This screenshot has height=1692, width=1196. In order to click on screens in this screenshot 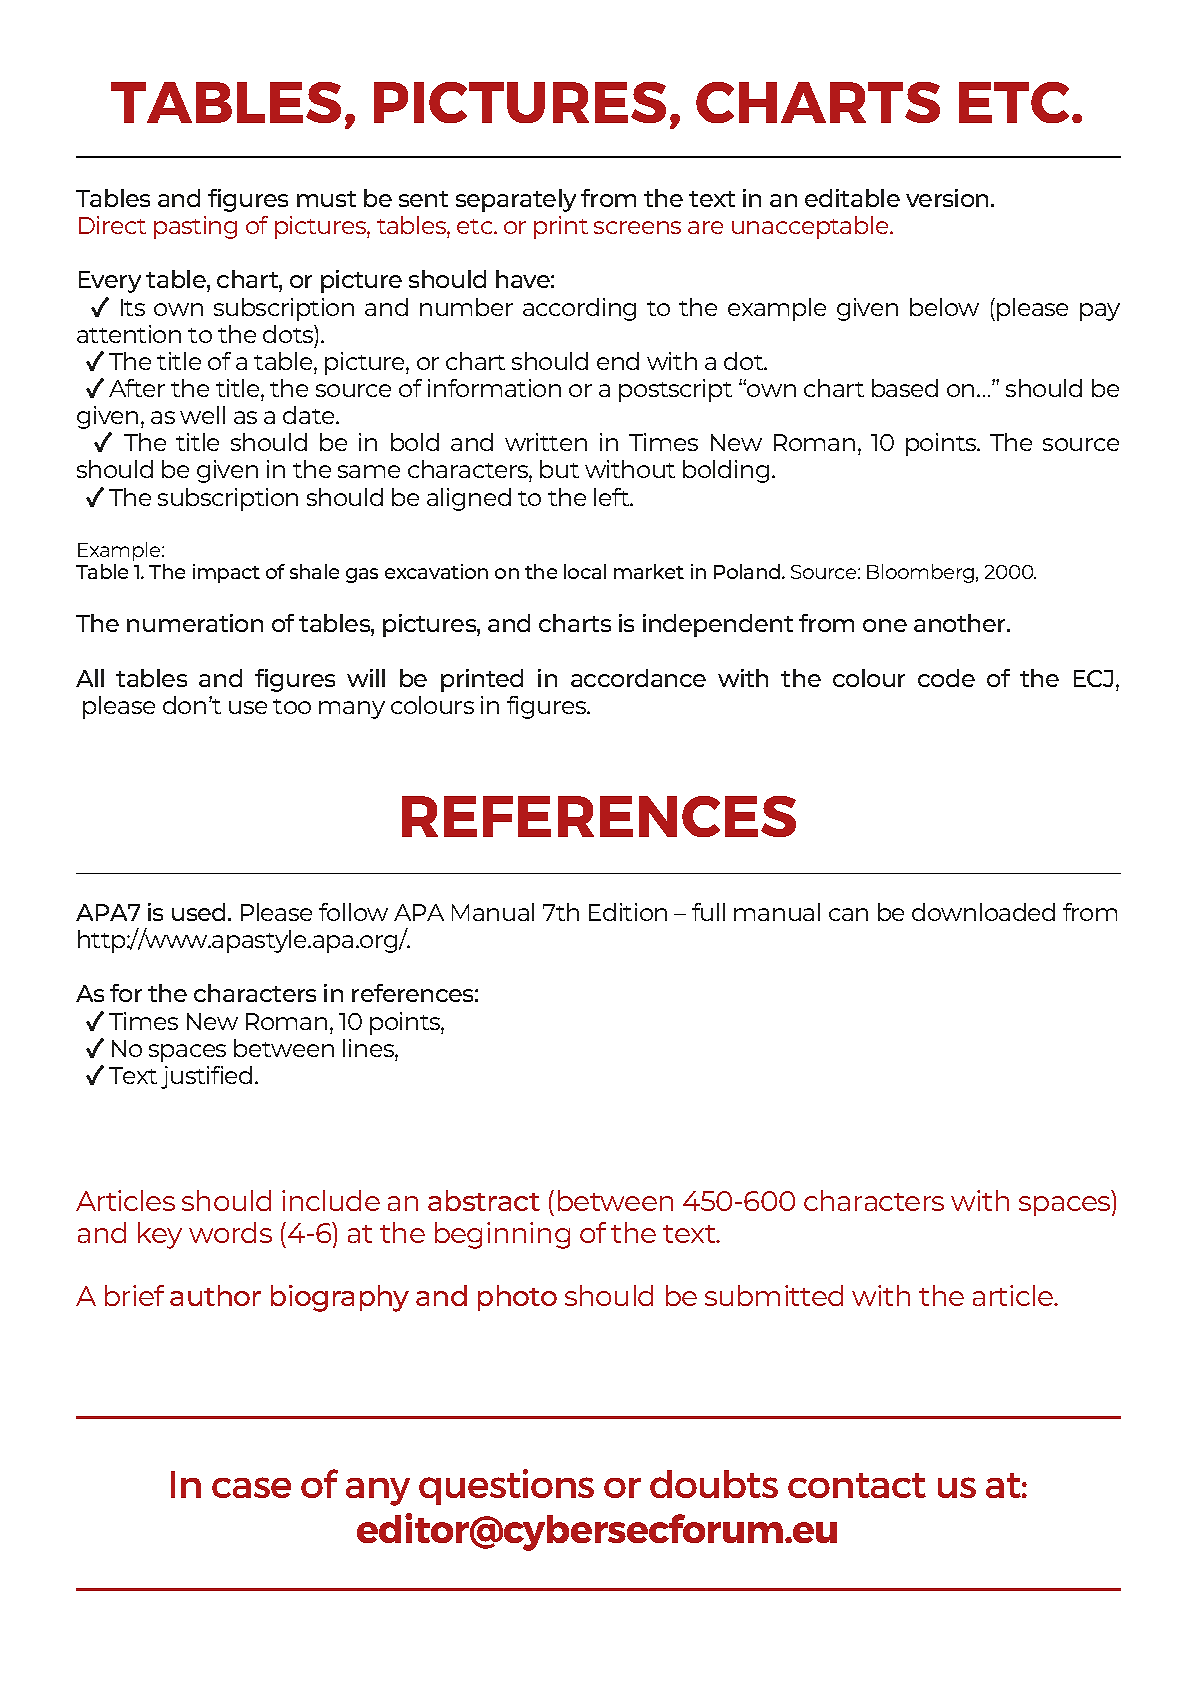, I will do `click(637, 227)`.
